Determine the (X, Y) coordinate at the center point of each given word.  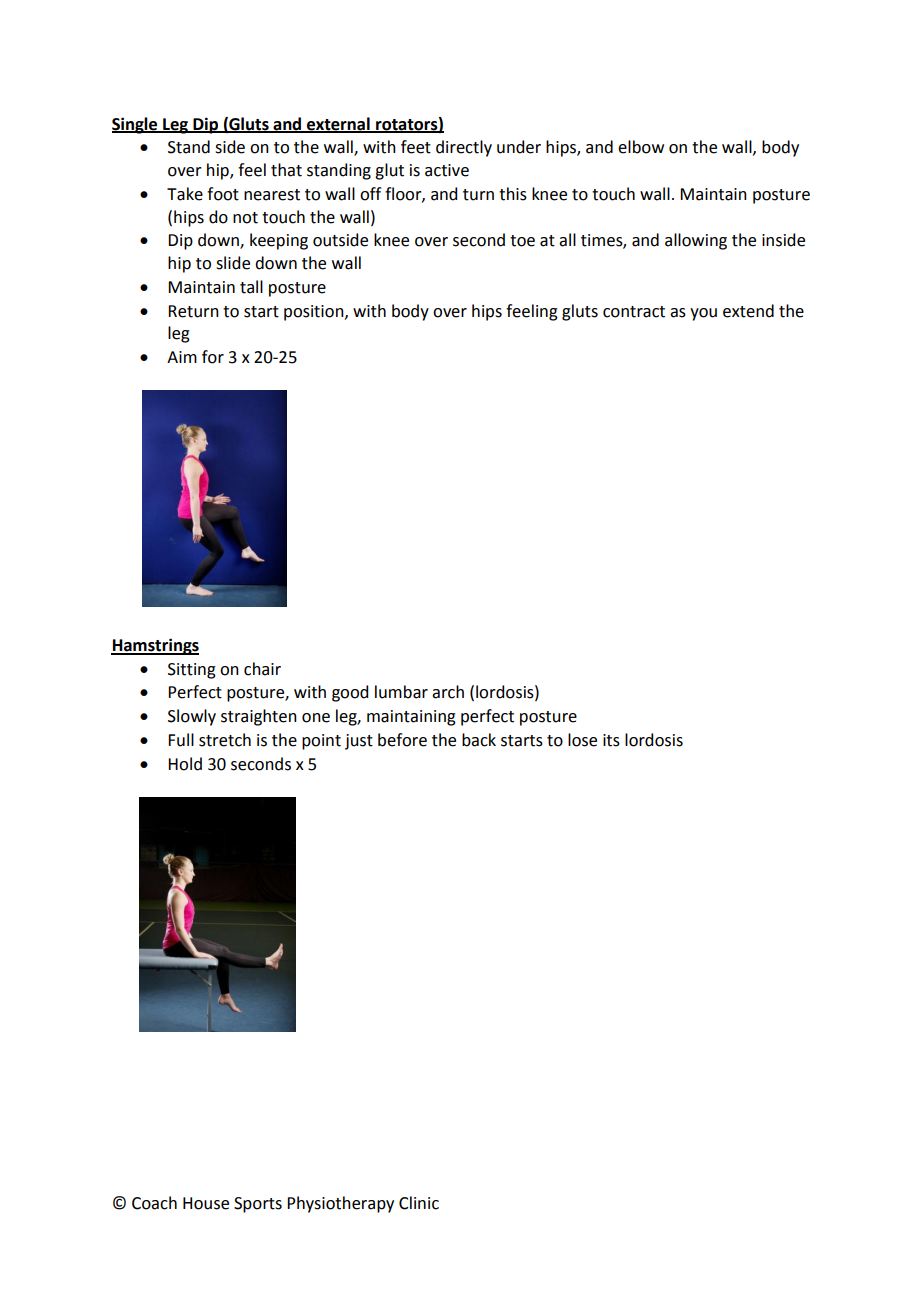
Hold (185, 764)
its (611, 740)
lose (582, 740)
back (479, 740)
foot (223, 194)
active (447, 170)
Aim (182, 357)
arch (448, 692)
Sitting (192, 671)
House (206, 1203)
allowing (696, 241)
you (703, 314)
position (315, 313)
